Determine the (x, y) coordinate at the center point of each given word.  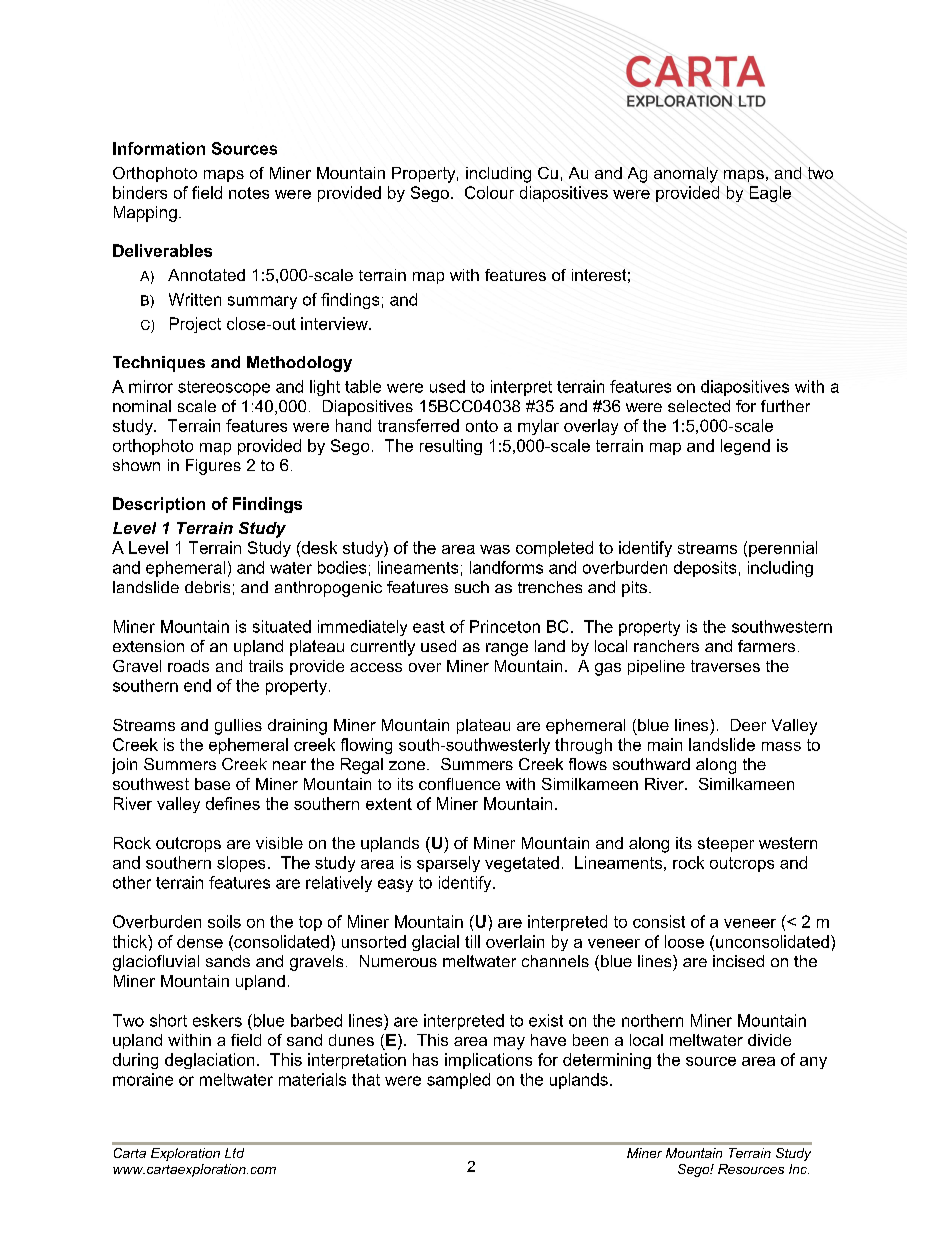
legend (745, 447)
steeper (726, 844)
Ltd (234, 1153)
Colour (489, 192)
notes (249, 193)
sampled (458, 1081)
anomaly (686, 175)
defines (233, 803)
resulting (451, 447)
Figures (213, 467)
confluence (459, 784)
